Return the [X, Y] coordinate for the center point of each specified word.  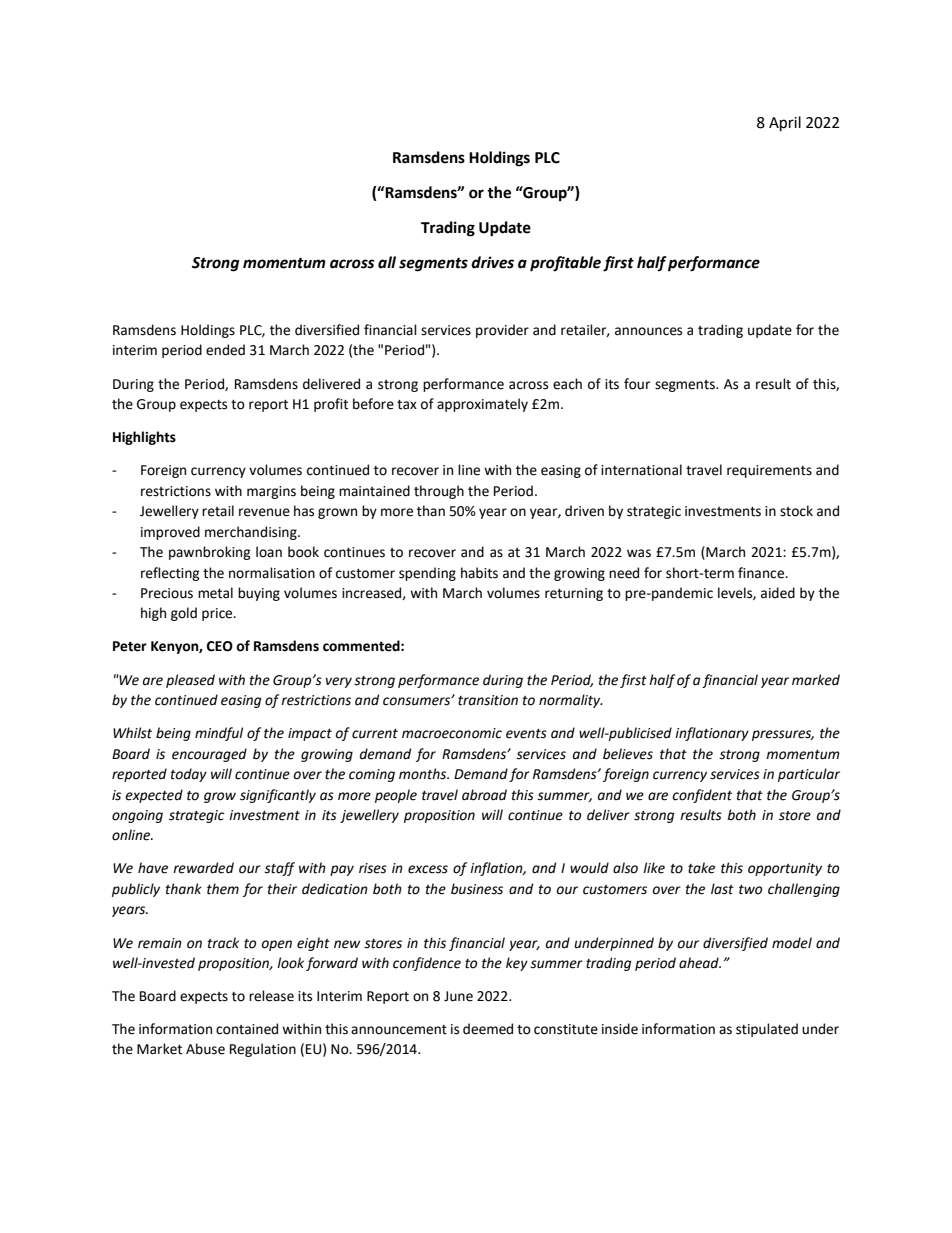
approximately [482, 405]
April [785, 124]
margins [271, 492]
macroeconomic [452, 733]
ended [225, 350]
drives [492, 262]
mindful [219, 734]
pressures [783, 735]
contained [247, 1029]
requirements [769, 471]
